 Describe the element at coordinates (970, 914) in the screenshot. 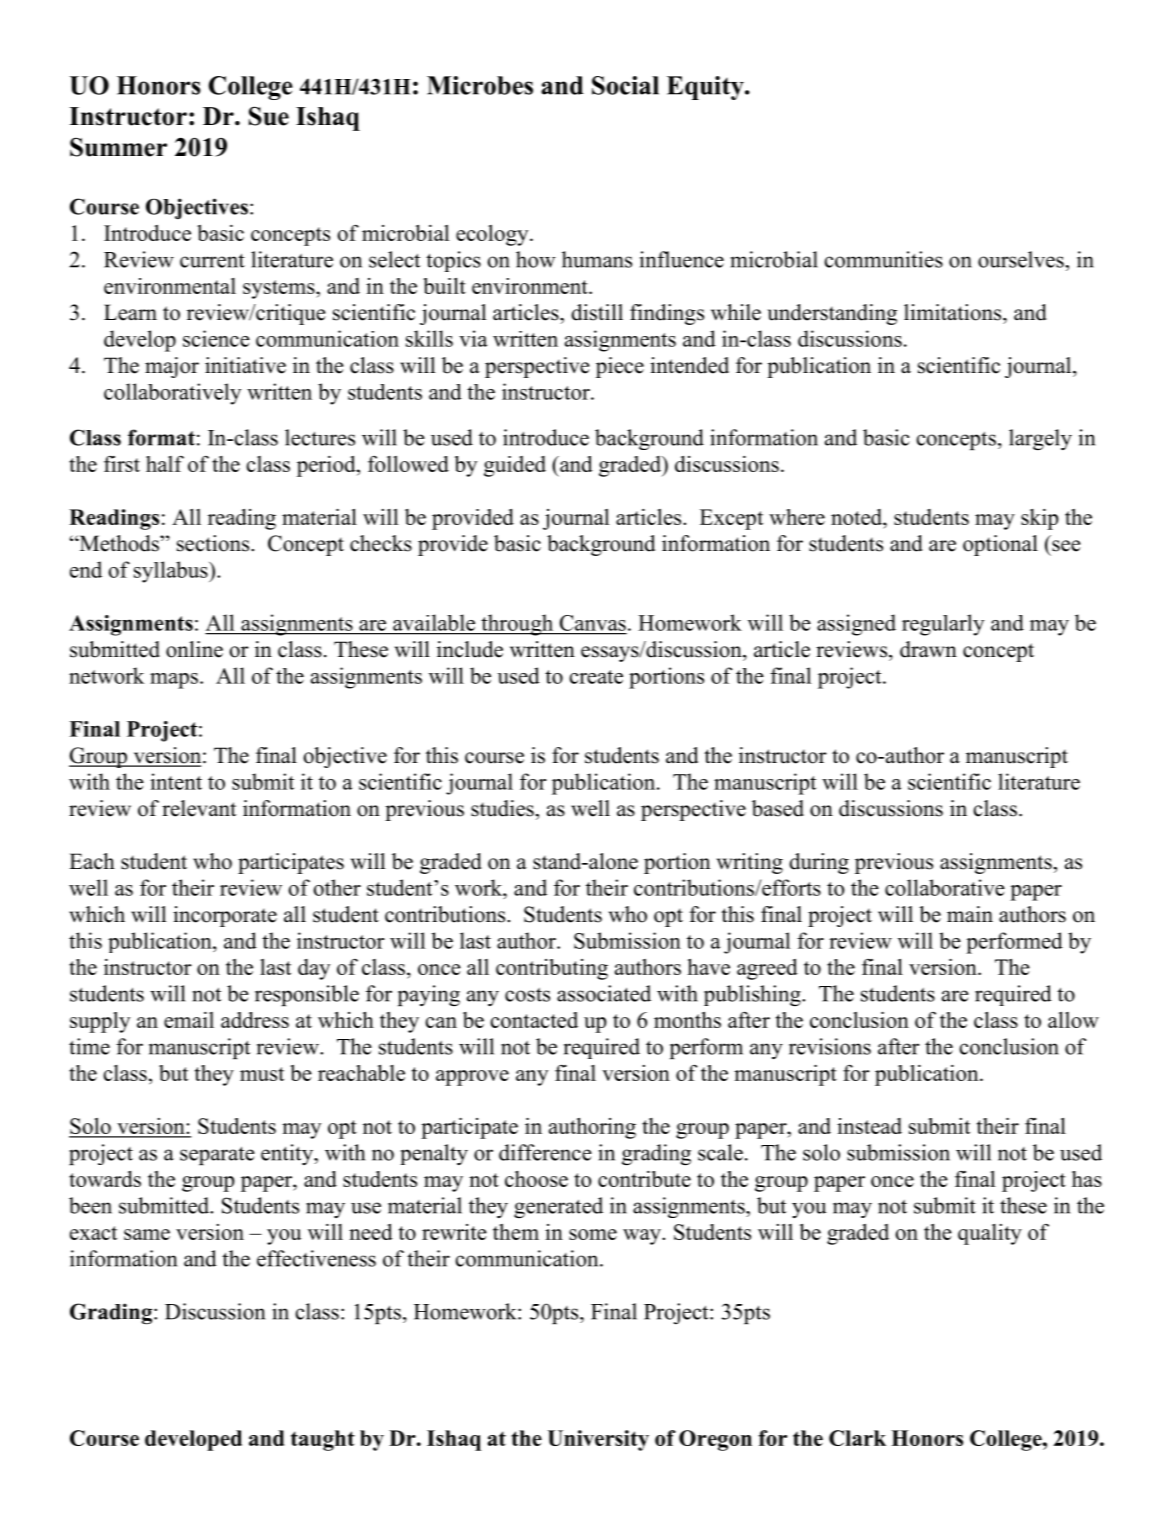

I see `main` at that location.
